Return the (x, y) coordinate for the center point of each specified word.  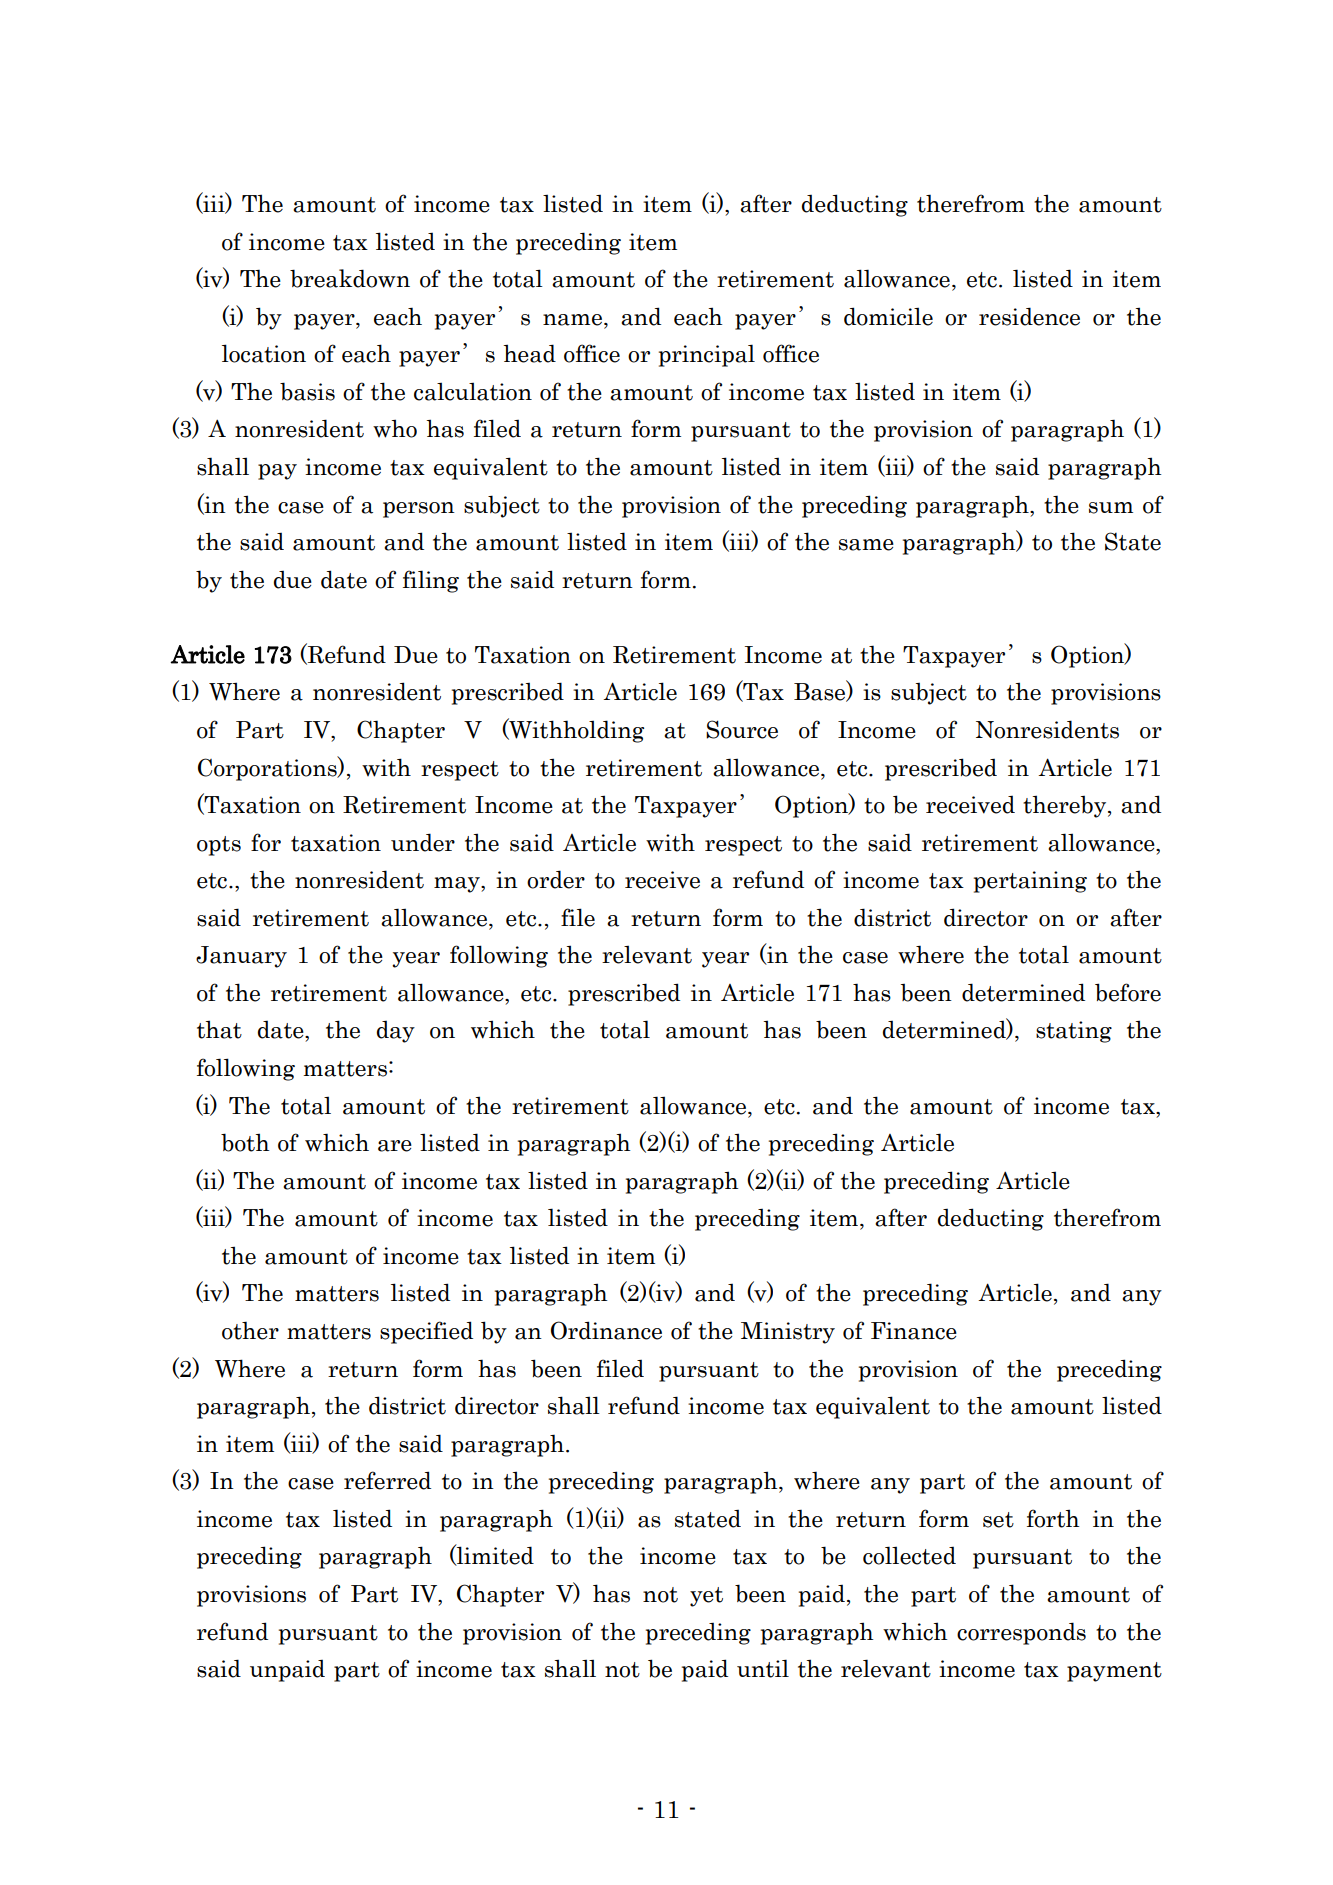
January (241, 957)
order (556, 879)
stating (1074, 1032)
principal (707, 355)
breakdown (350, 278)
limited (494, 1555)
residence (1029, 316)
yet (706, 1597)
